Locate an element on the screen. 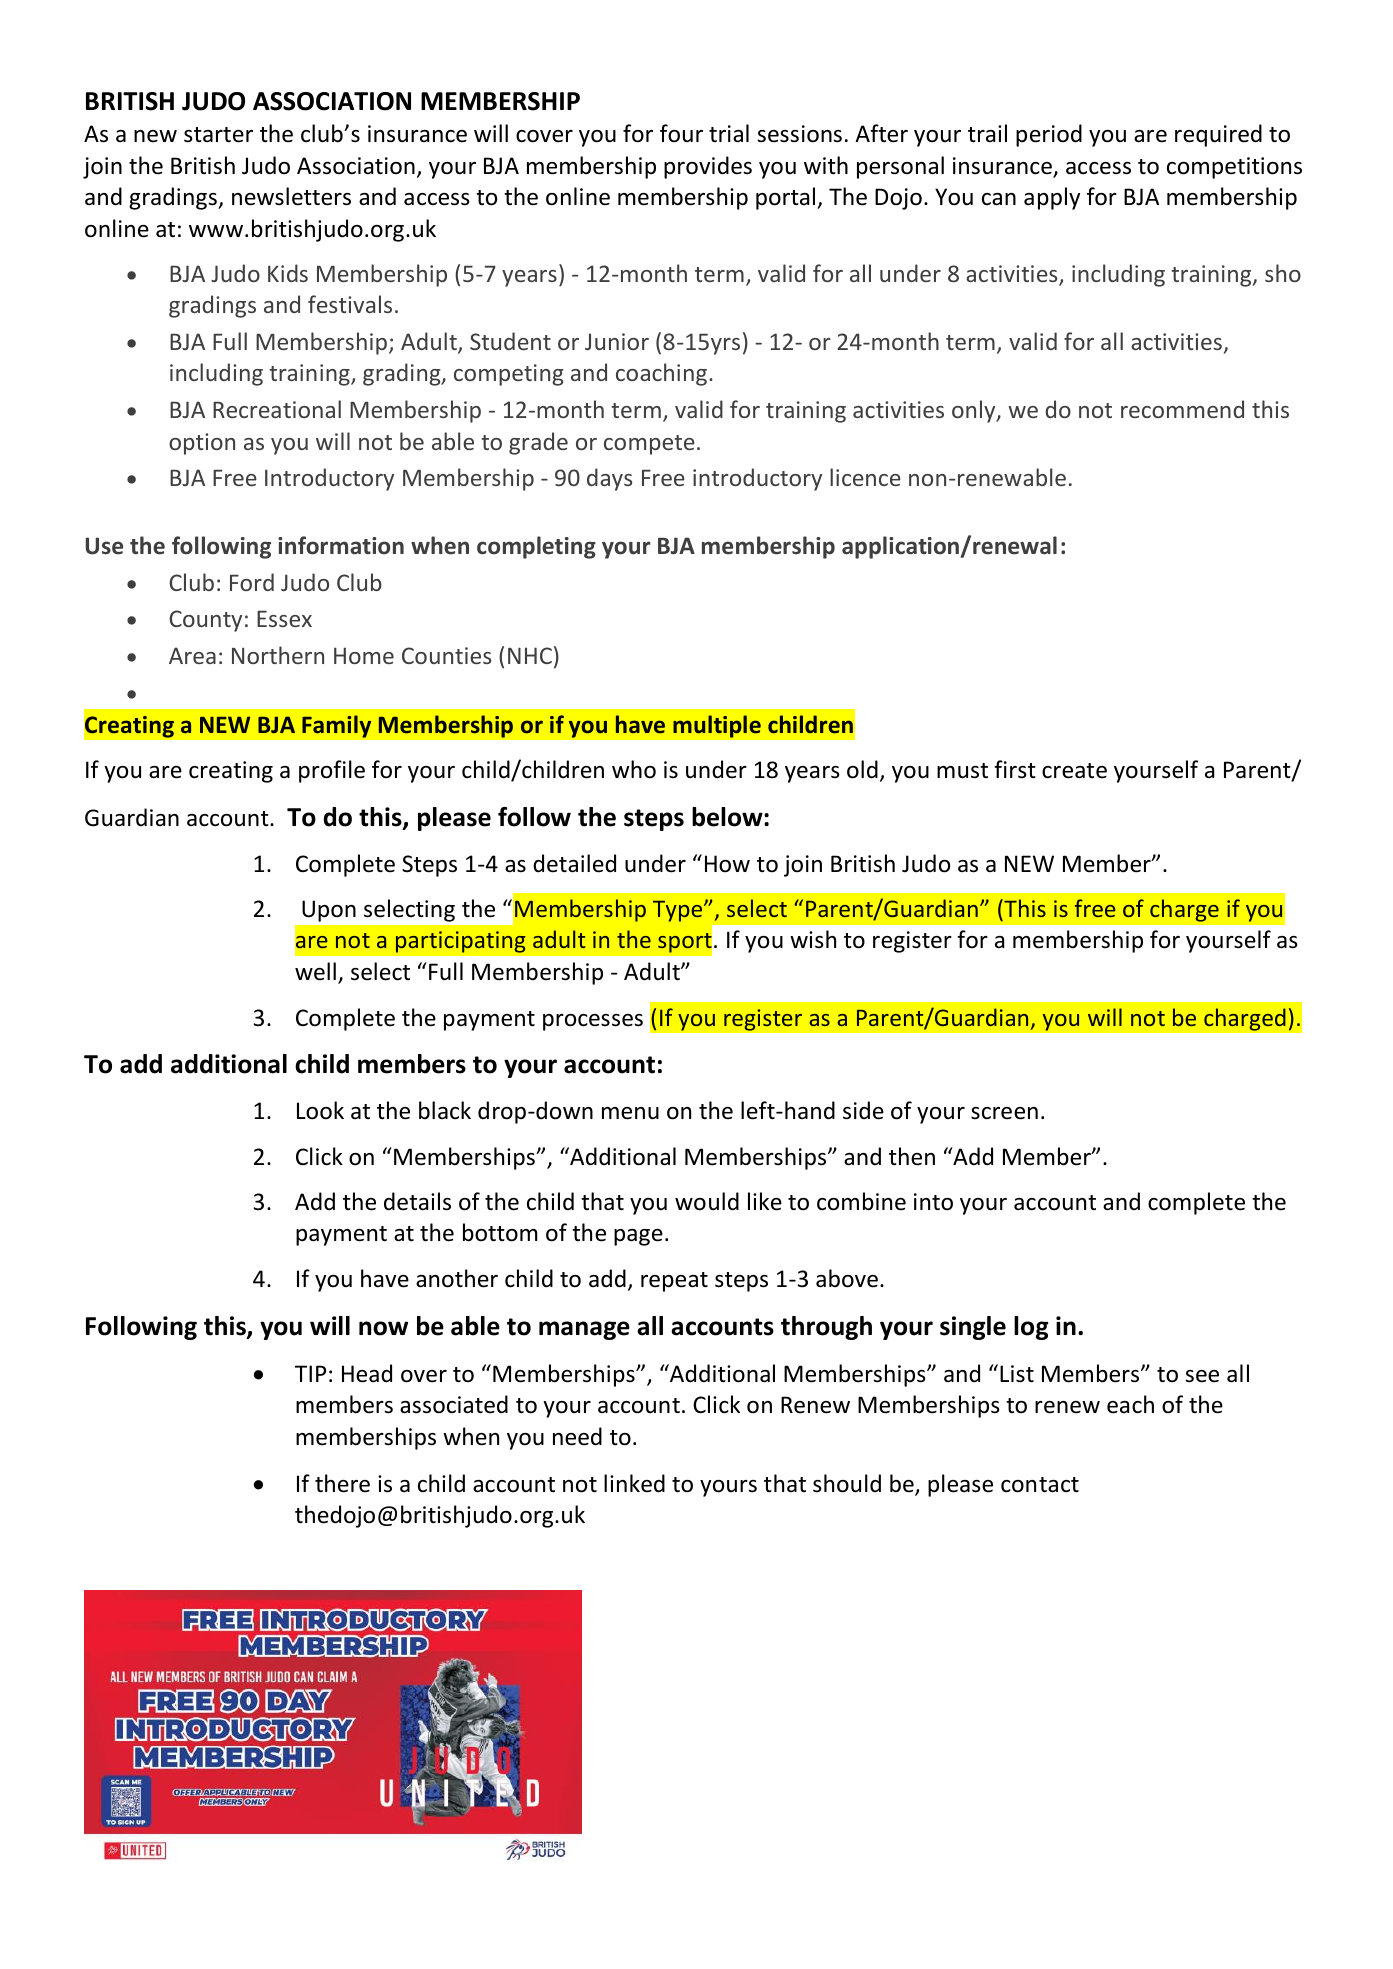 Image resolution: width=1393 pixels, height=1969 pixels. create is located at coordinates (1074, 771).
